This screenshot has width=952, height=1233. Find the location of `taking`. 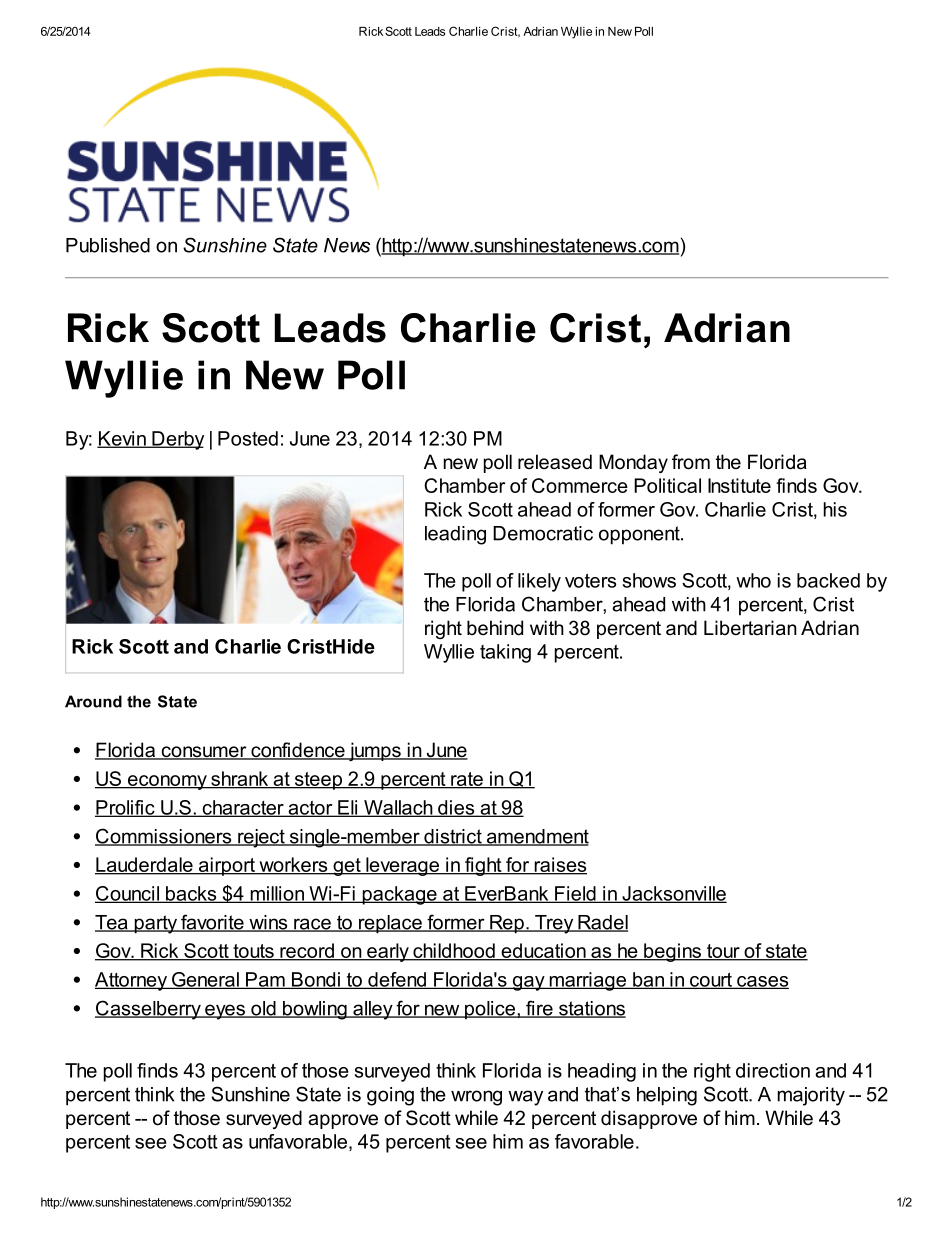

taking is located at coordinates (505, 653).
